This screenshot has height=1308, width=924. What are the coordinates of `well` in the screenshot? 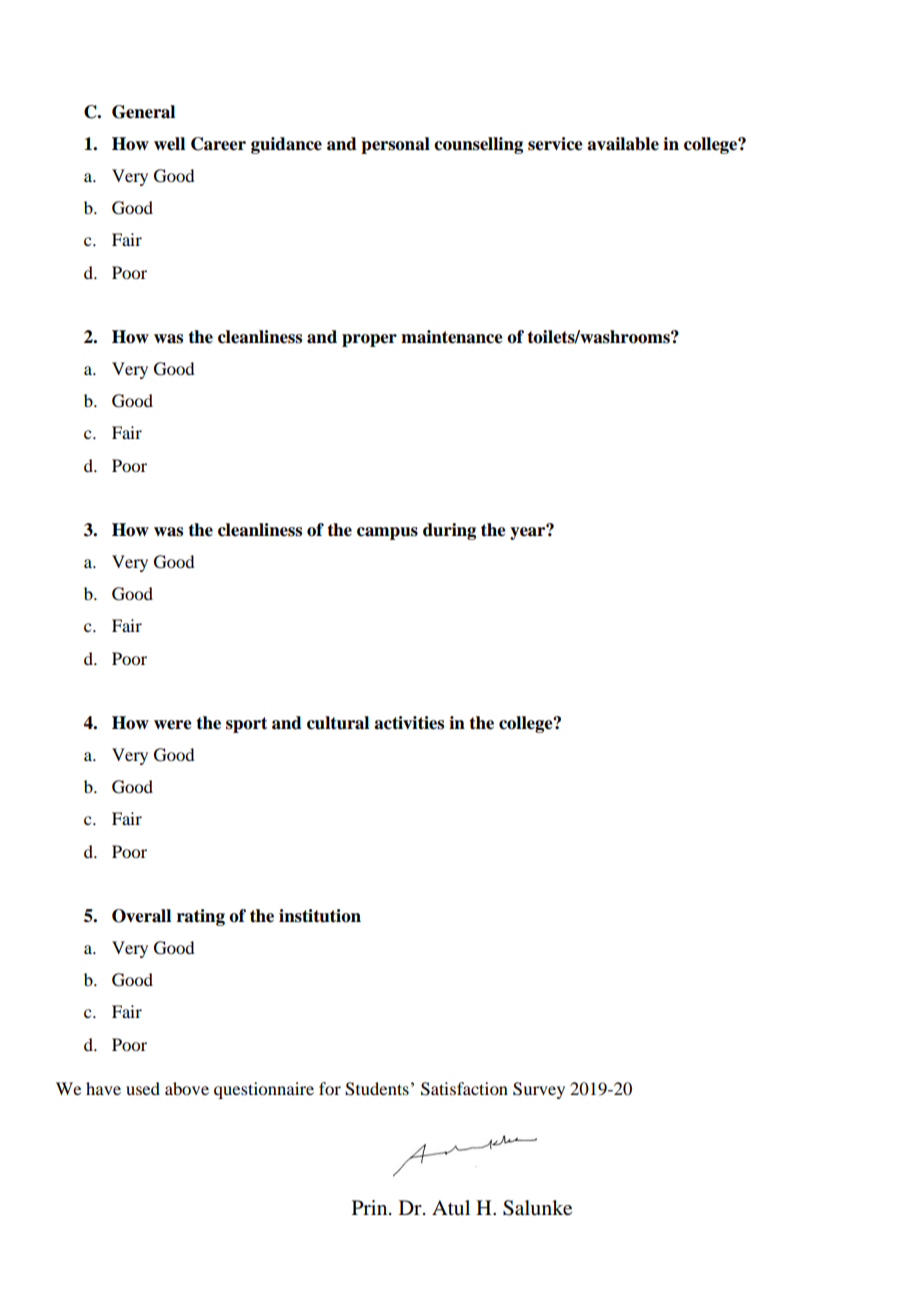 It's located at (169, 144).
